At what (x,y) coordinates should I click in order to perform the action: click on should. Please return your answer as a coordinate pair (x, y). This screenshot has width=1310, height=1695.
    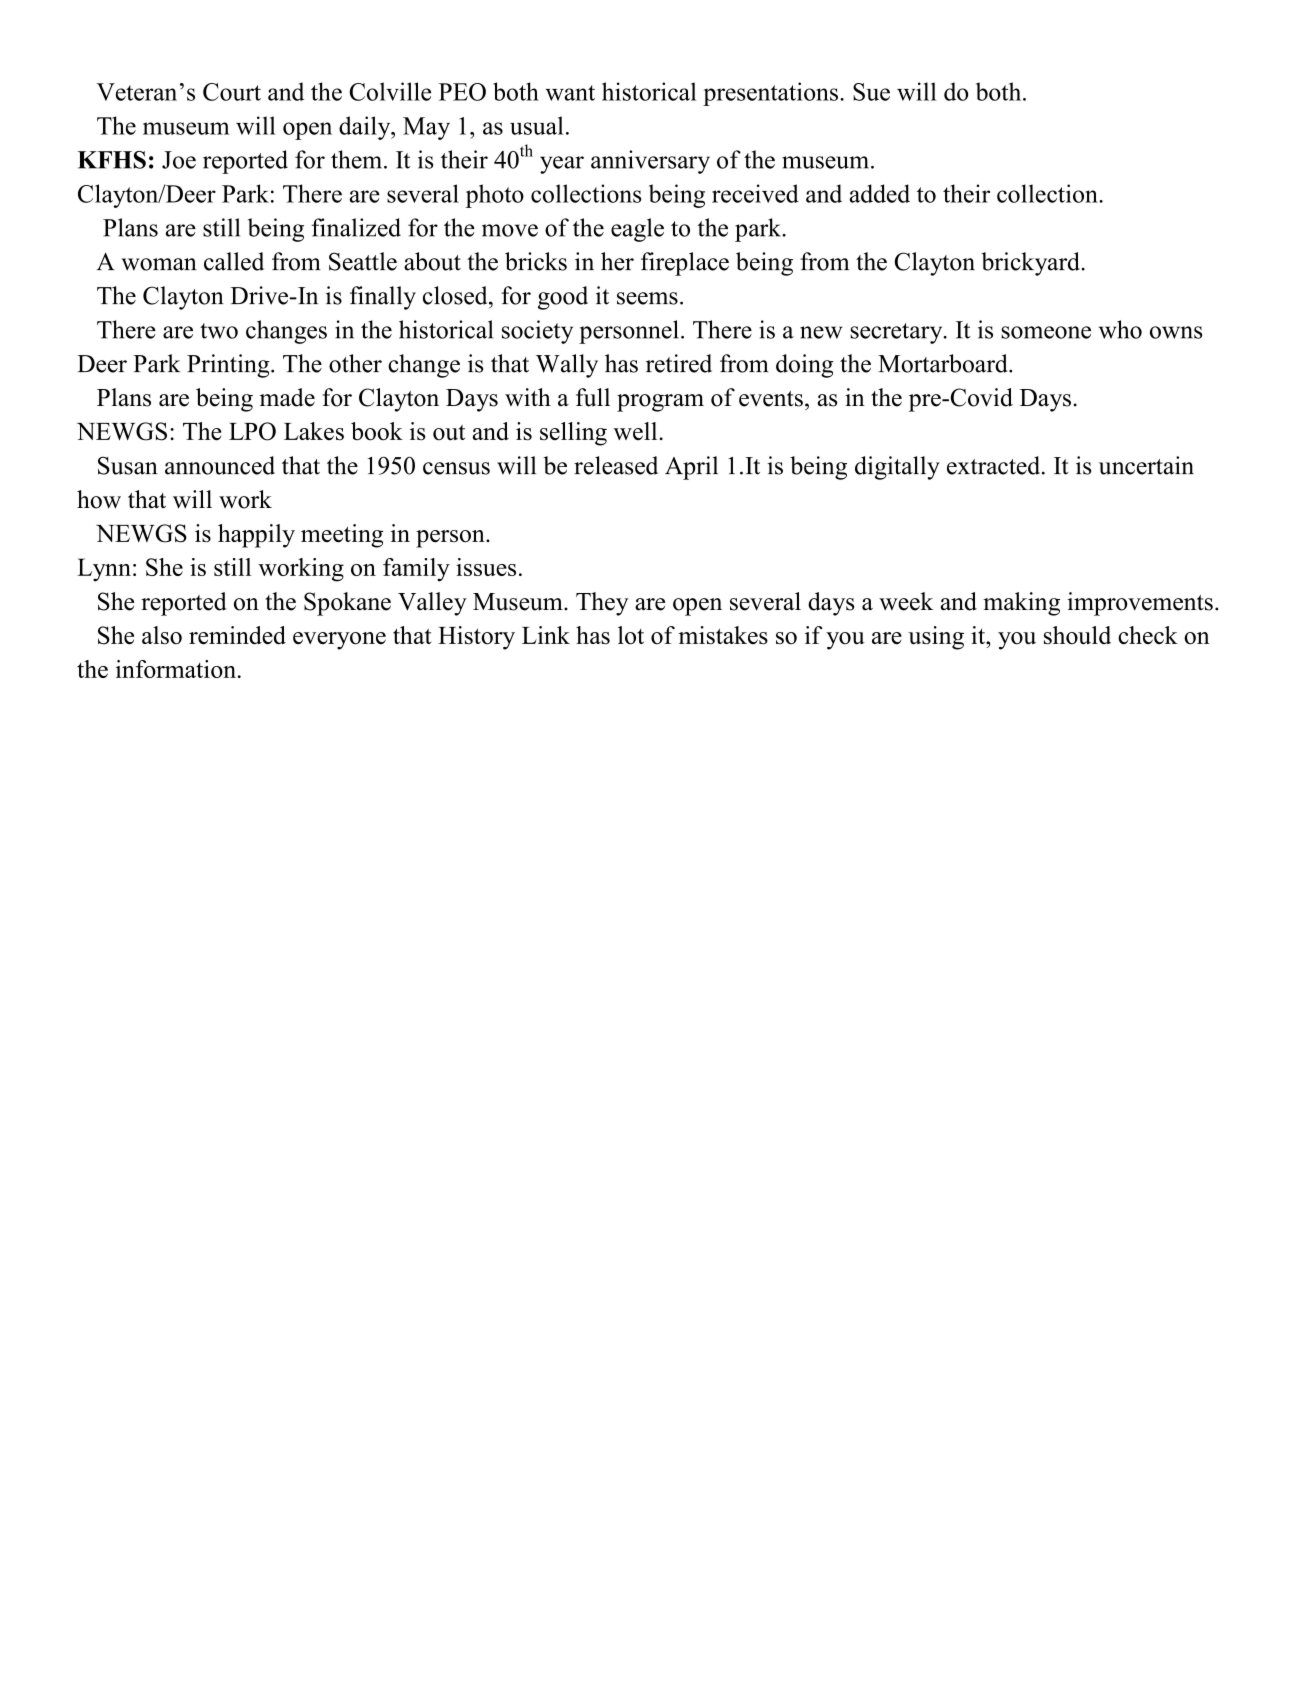
    Looking at the image, I should click on (1077, 635).
